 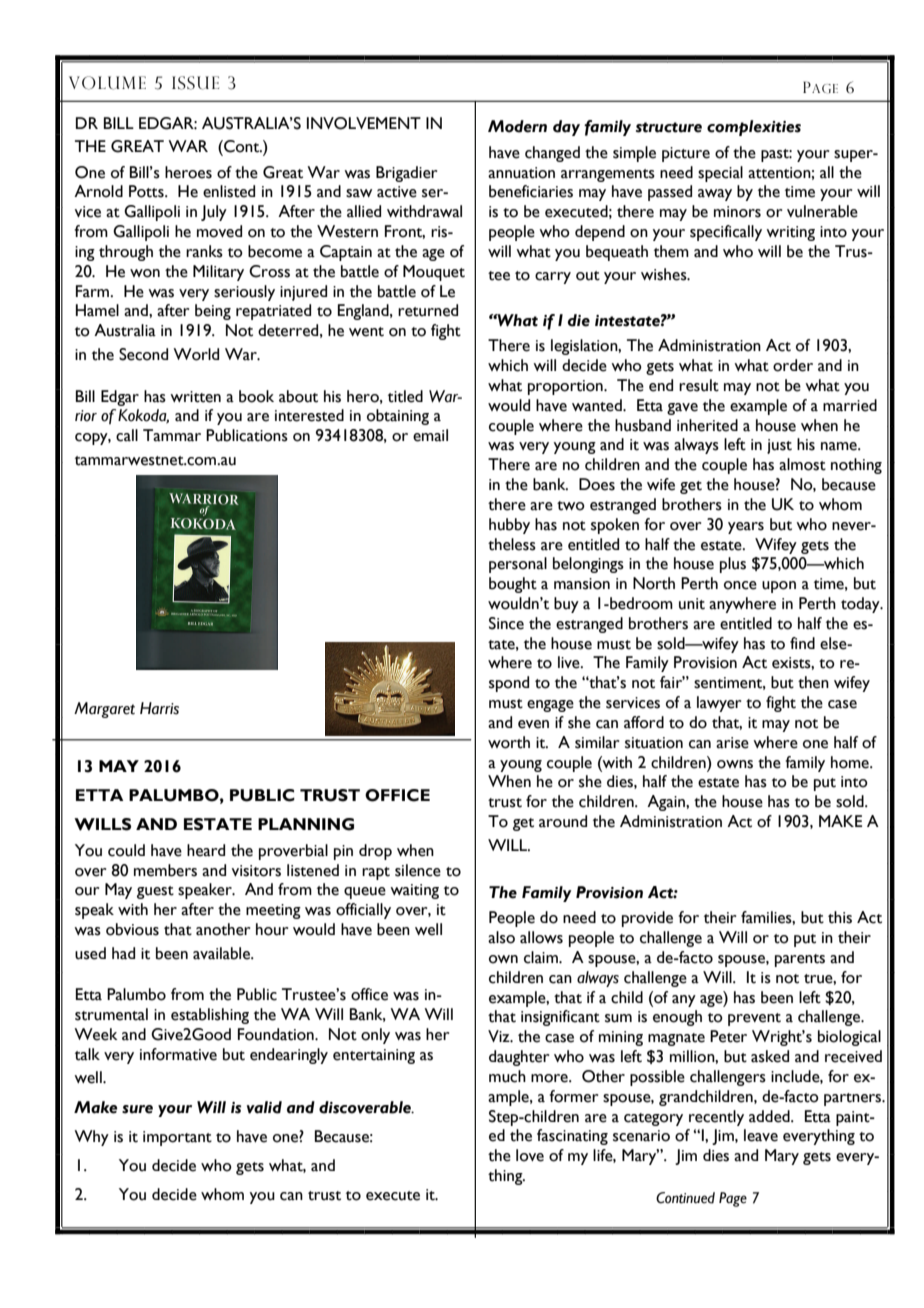 What do you see at coordinates (770, 1116) in the screenshot?
I see `added` at bounding box center [770, 1116].
